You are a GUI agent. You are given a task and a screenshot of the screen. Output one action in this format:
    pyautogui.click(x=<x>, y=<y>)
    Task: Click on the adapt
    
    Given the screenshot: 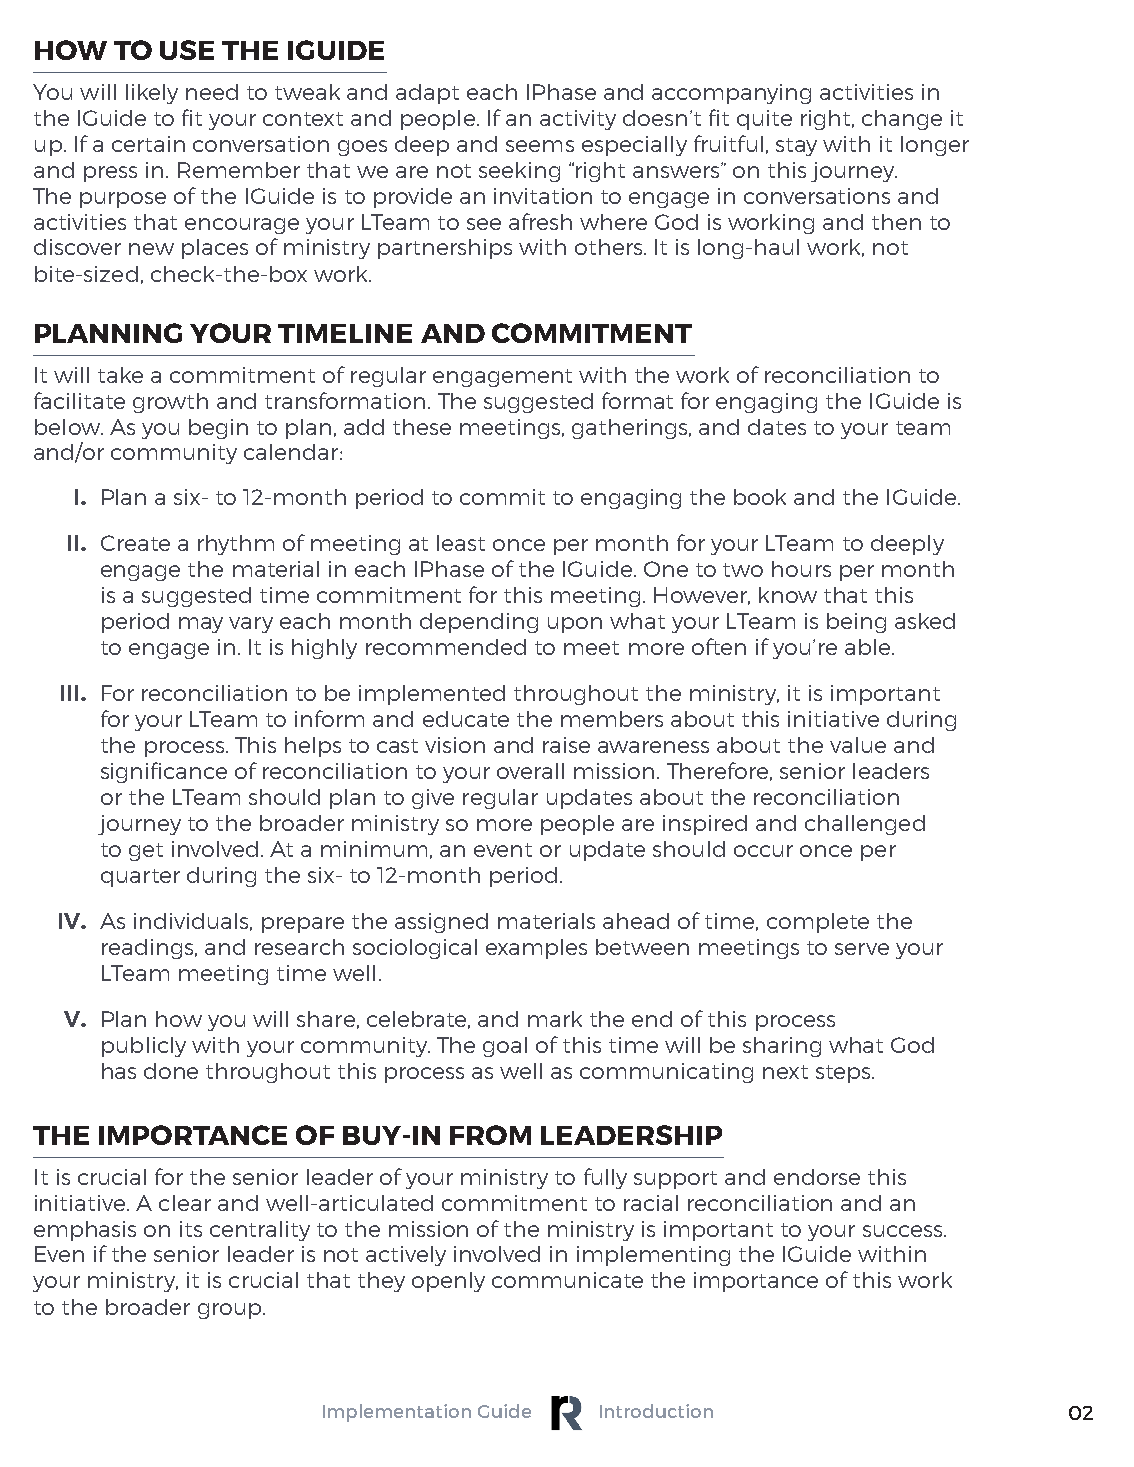 What is the action you would take?
    pyautogui.click(x=427, y=94)
